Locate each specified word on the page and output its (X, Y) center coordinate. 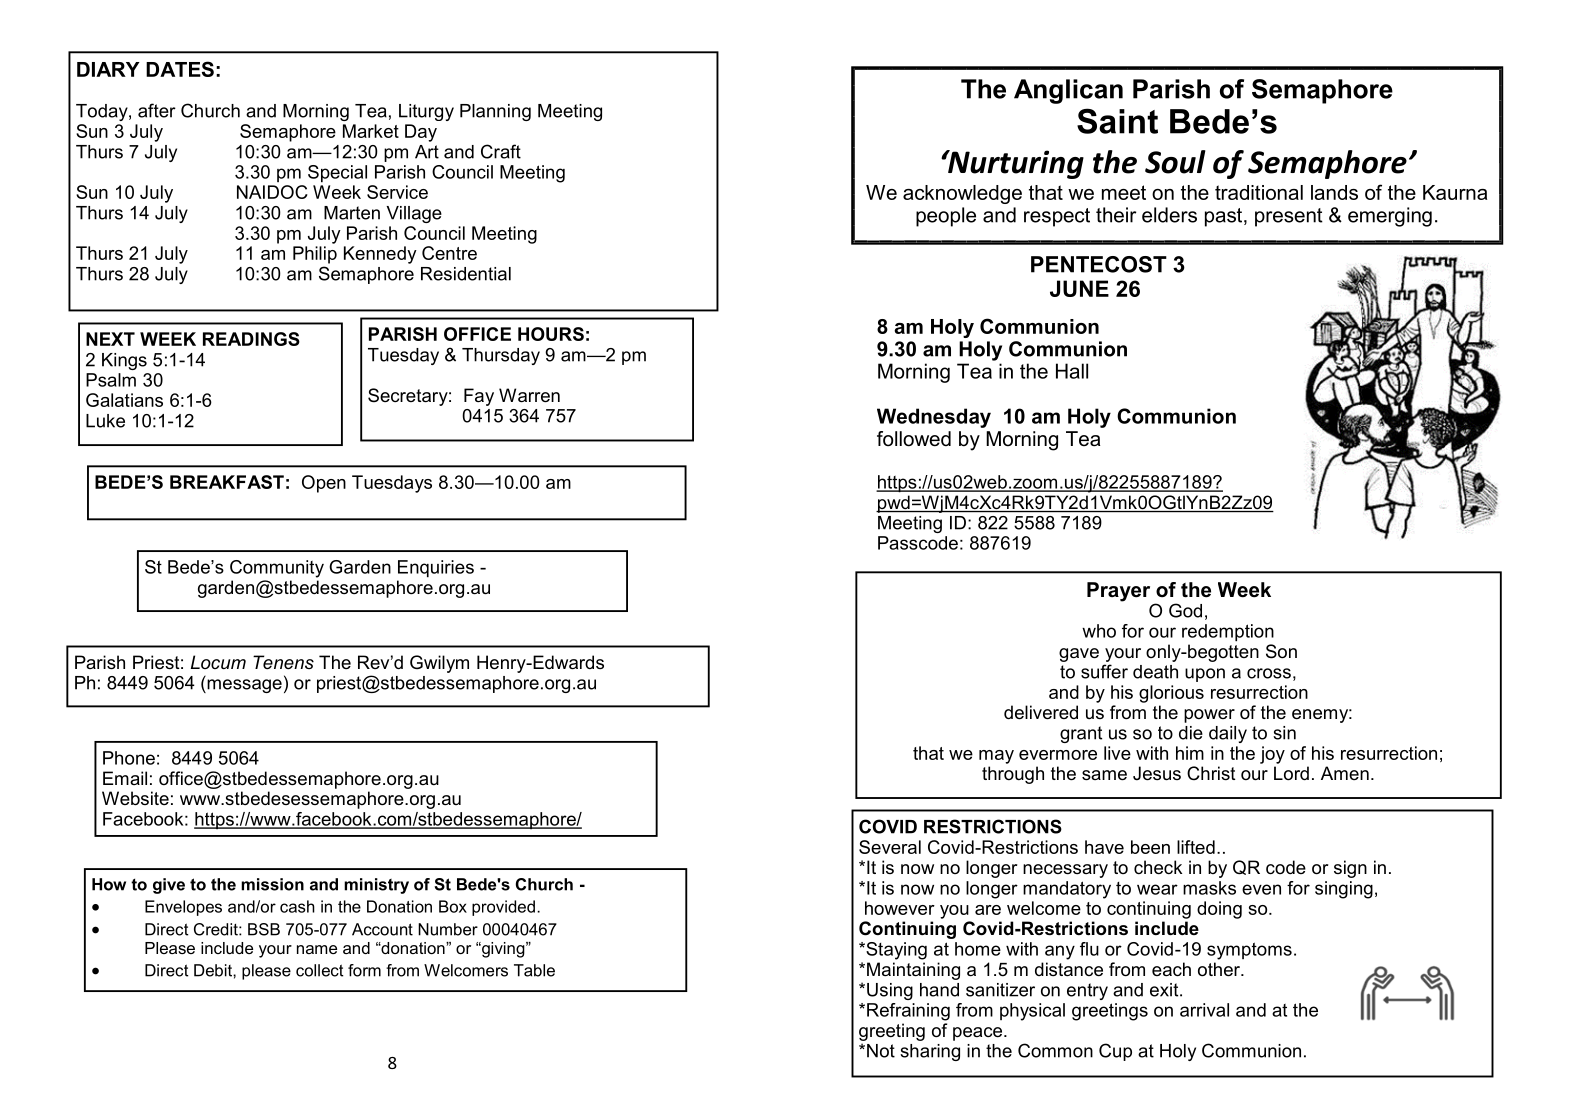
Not (881, 1051)
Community (277, 569)
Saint (1117, 121)
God (1185, 610)
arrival (1204, 1010)
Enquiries (436, 569)
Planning (495, 112)
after (157, 110)
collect (319, 970)
